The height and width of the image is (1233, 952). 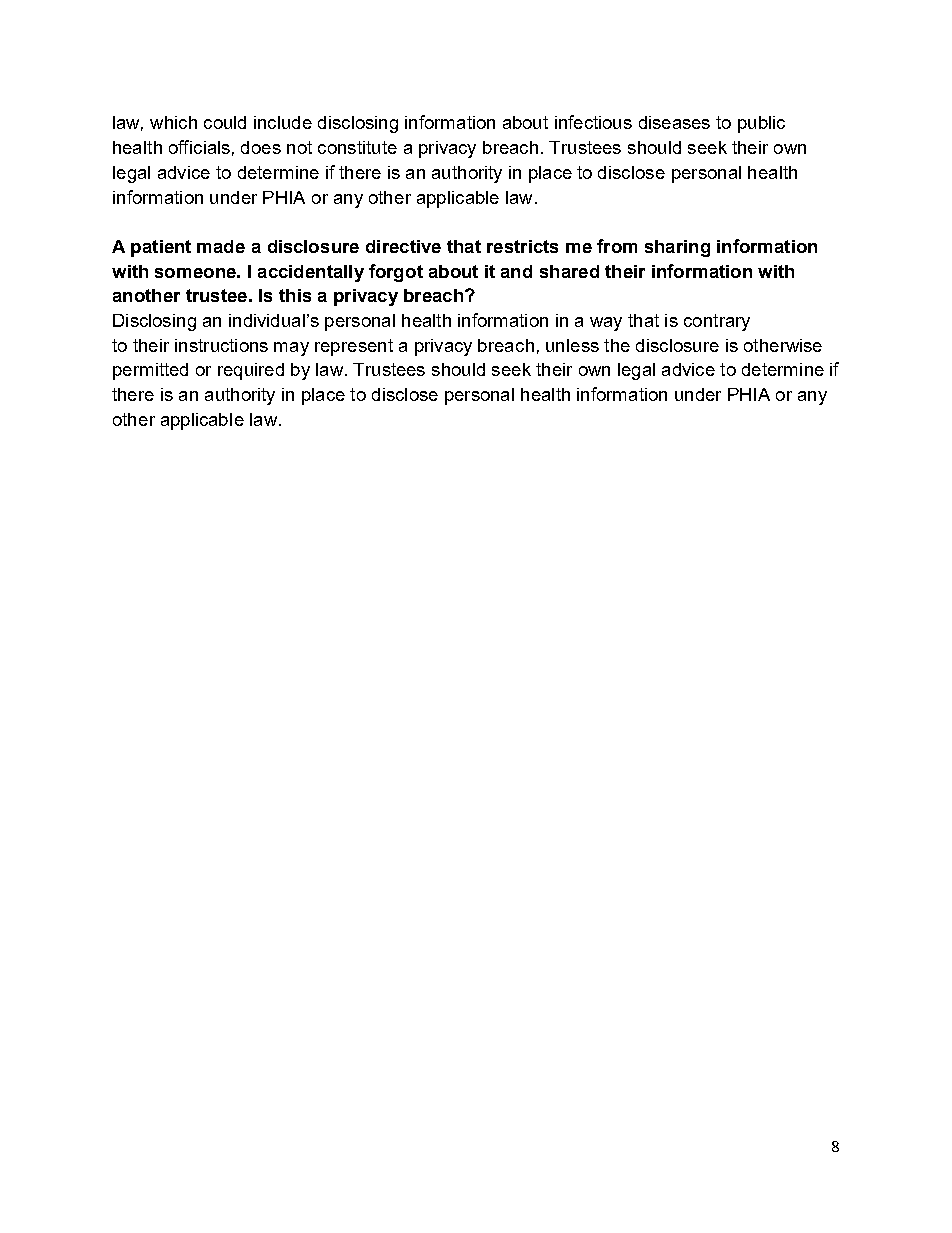 I want to click on shared, so click(x=569, y=271).
